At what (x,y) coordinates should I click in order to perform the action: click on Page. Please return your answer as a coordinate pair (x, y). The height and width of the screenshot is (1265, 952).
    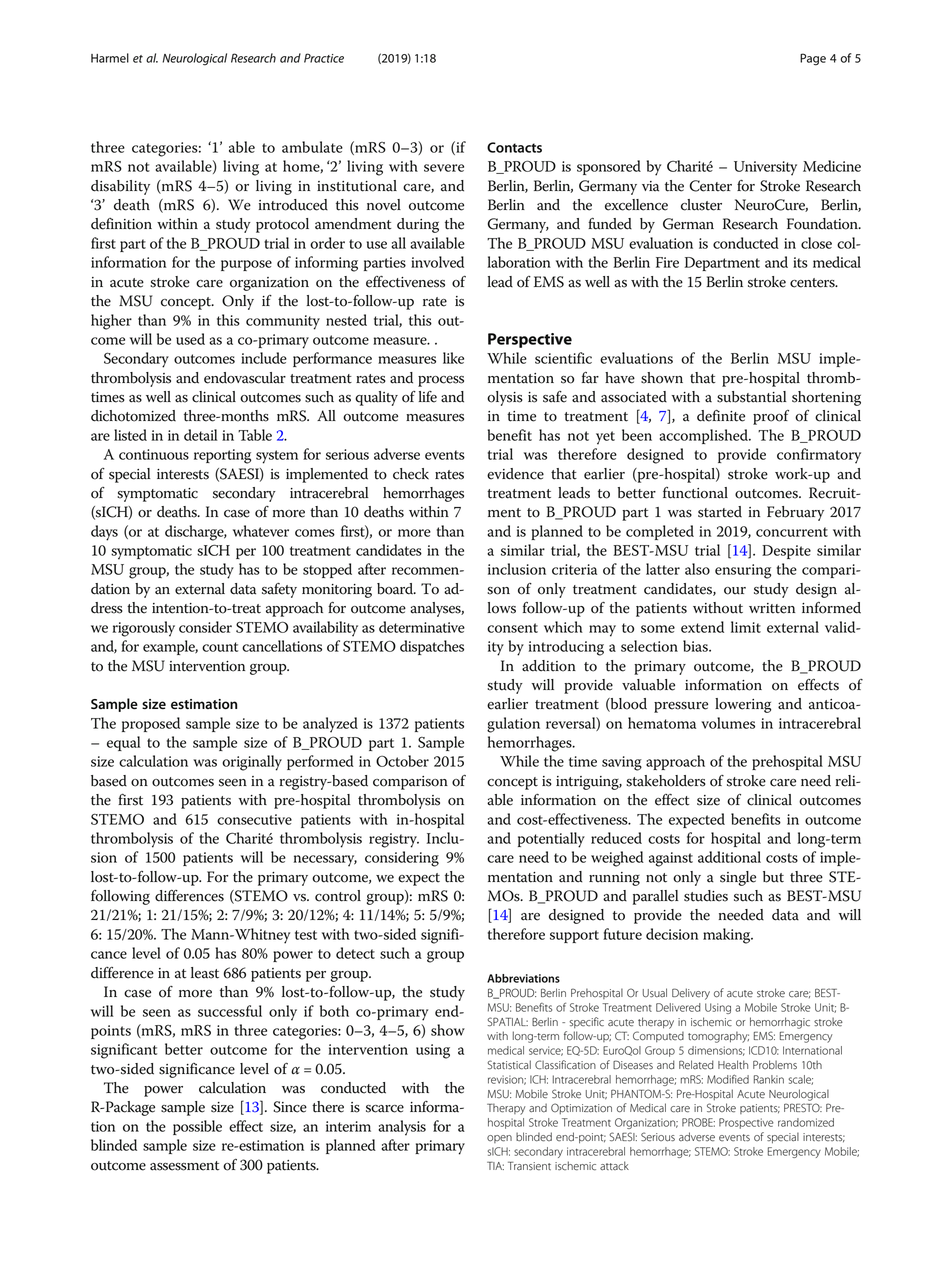
    Looking at the image, I should click on (813, 59).
